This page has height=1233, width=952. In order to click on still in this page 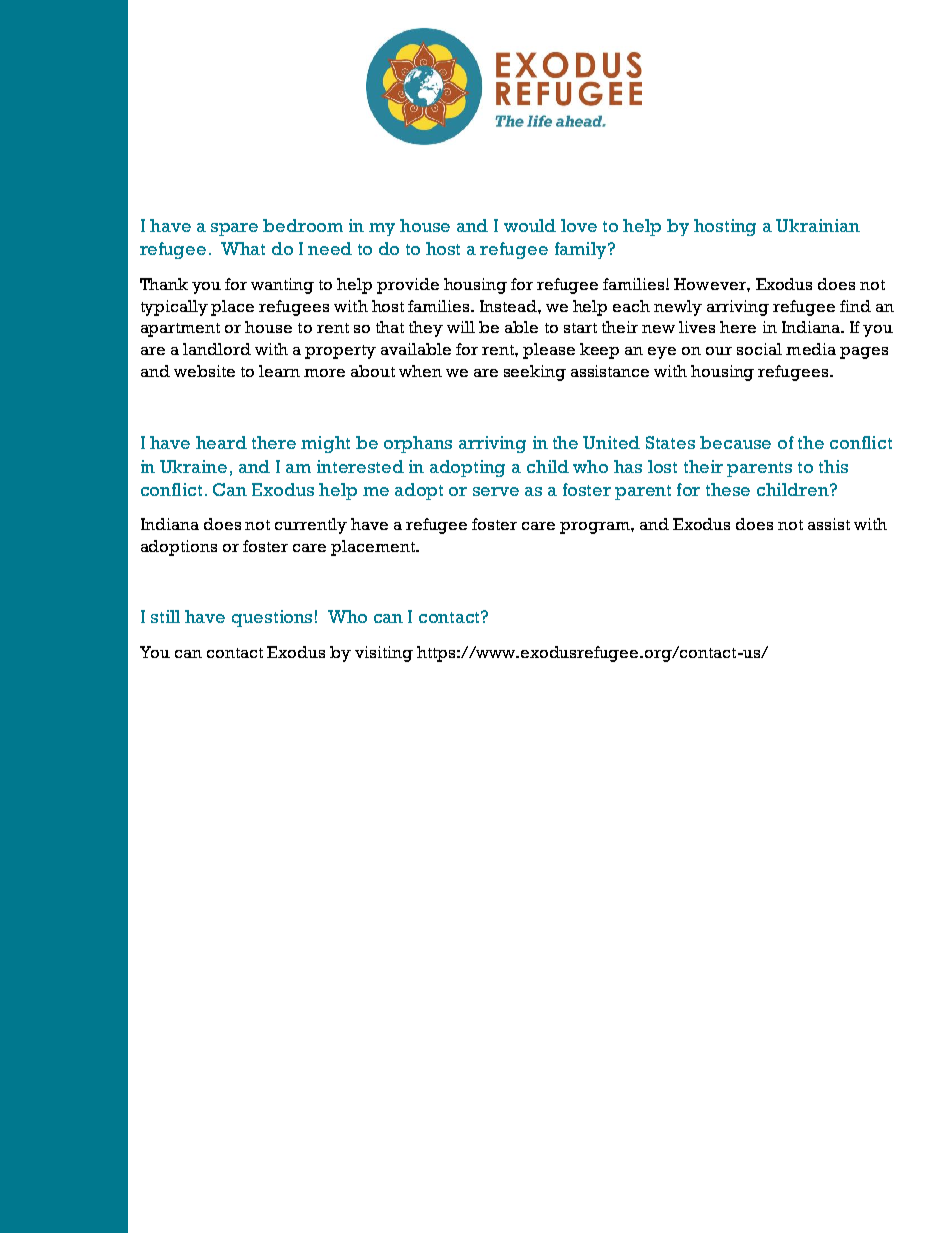, I will do `click(165, 616)`.
